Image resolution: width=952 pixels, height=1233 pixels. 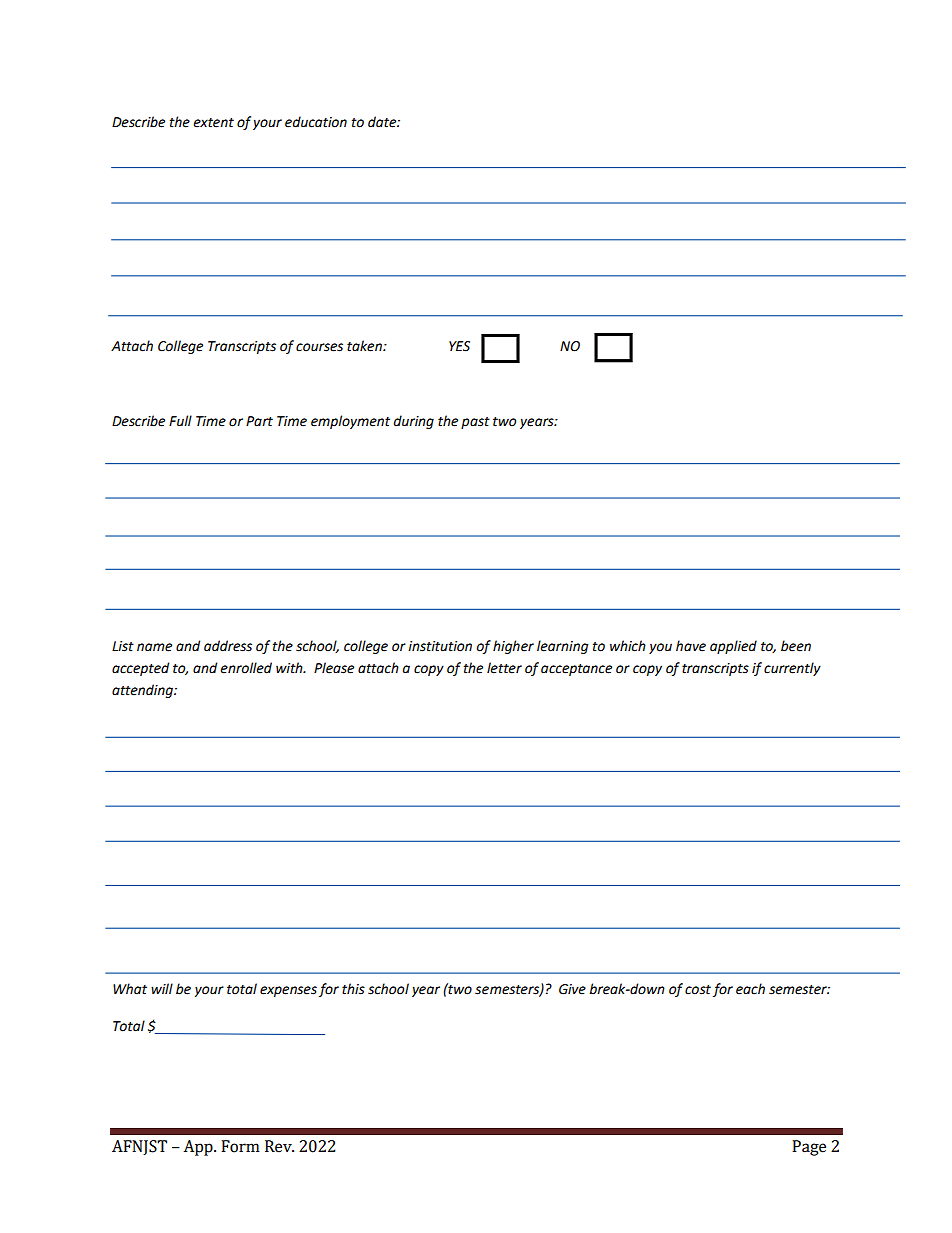 I want to click on past, so click(x=475, y=423).
